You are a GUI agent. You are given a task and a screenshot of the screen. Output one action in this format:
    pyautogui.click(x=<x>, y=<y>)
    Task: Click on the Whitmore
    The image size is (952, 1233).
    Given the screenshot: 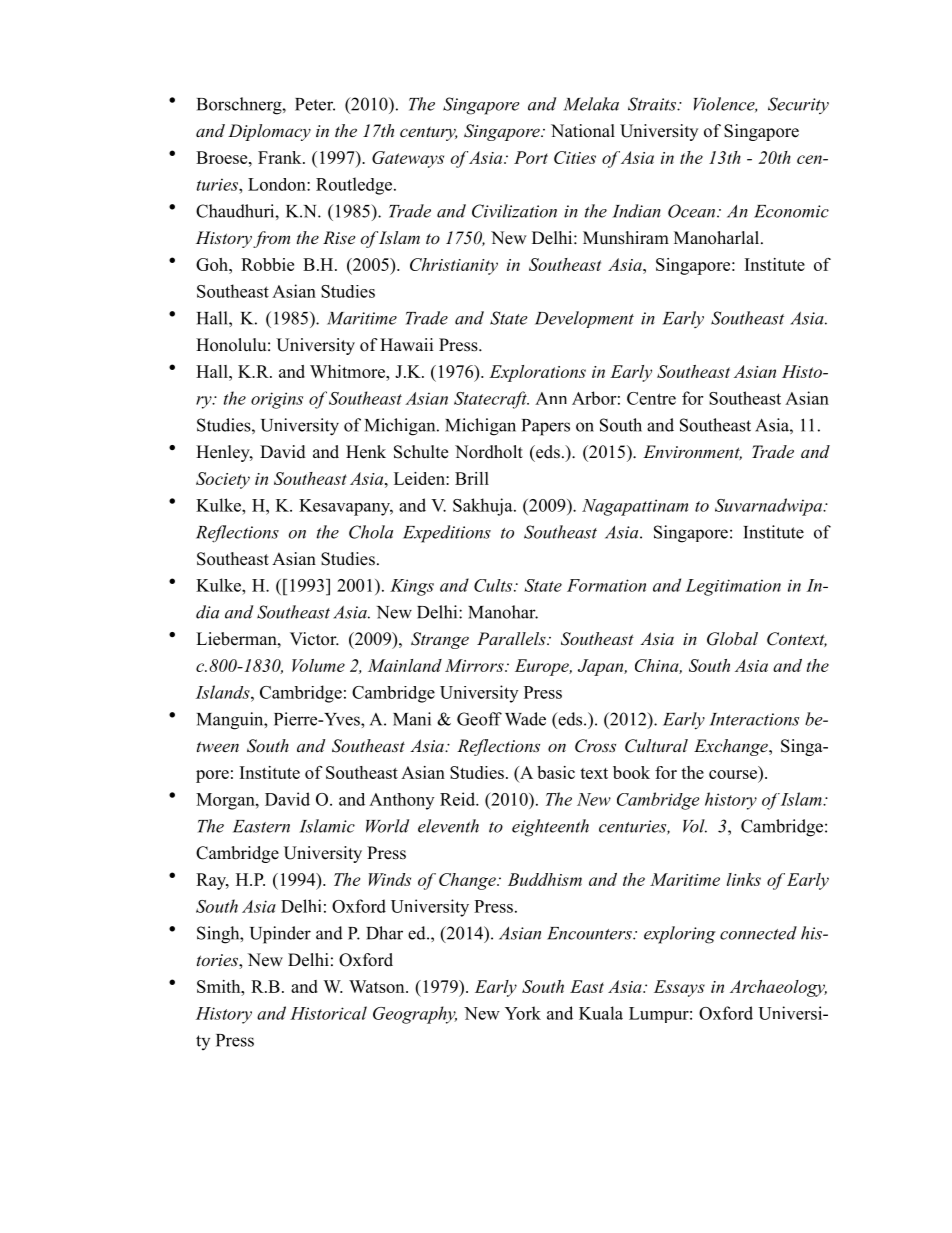 What is the action you would take?
    pyautogui.click(x=348, y=371)
